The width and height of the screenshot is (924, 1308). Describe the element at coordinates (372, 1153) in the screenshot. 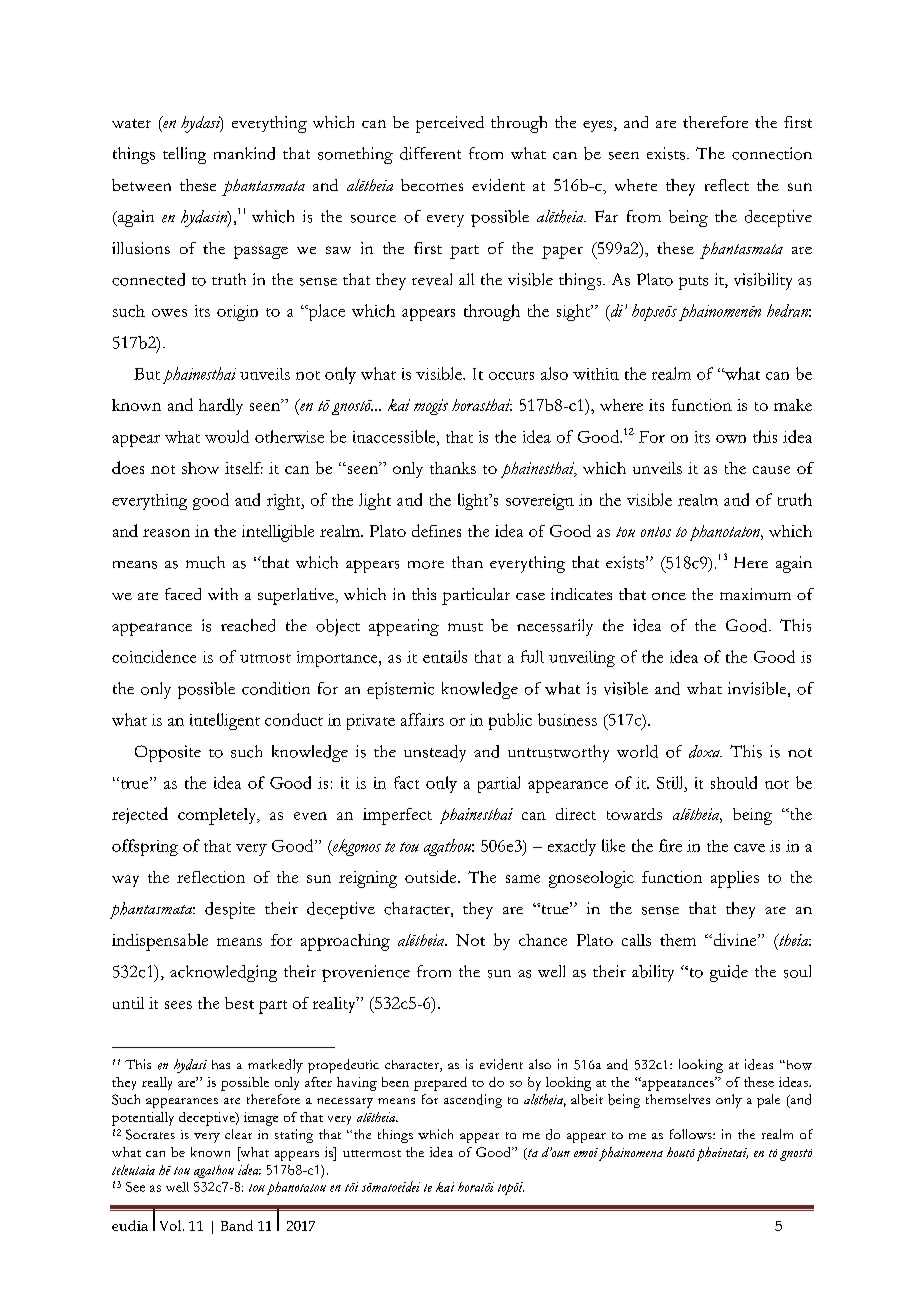

I see `uttermost` at that location.
